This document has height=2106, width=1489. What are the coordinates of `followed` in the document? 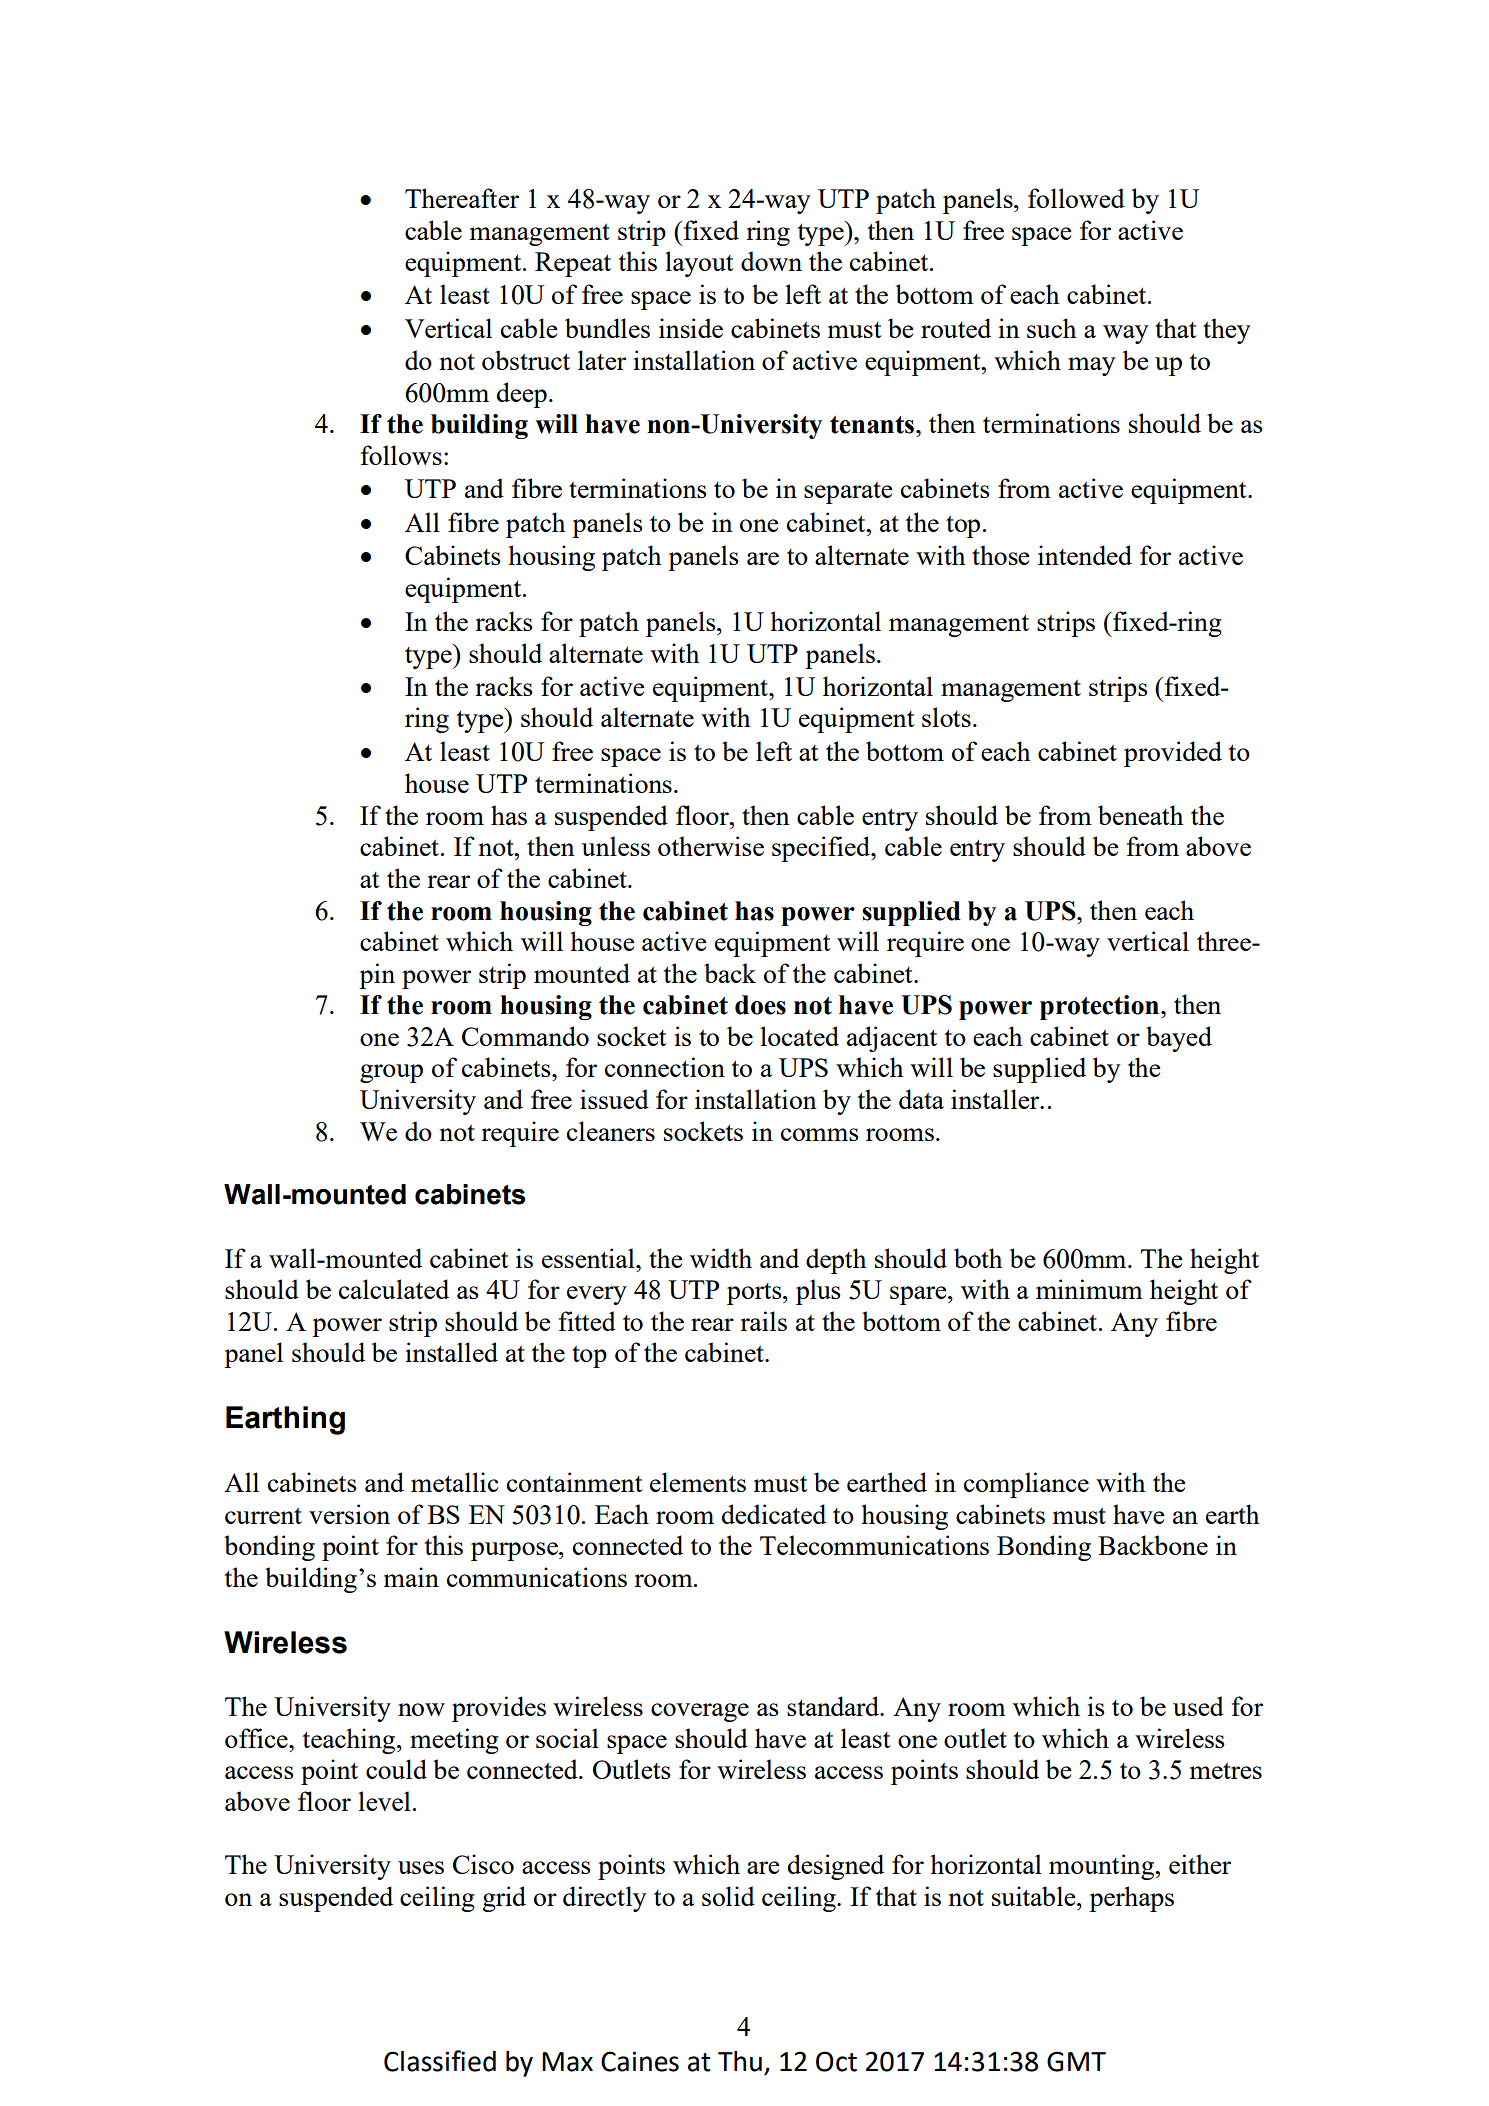 It's located at (1076, 198).
